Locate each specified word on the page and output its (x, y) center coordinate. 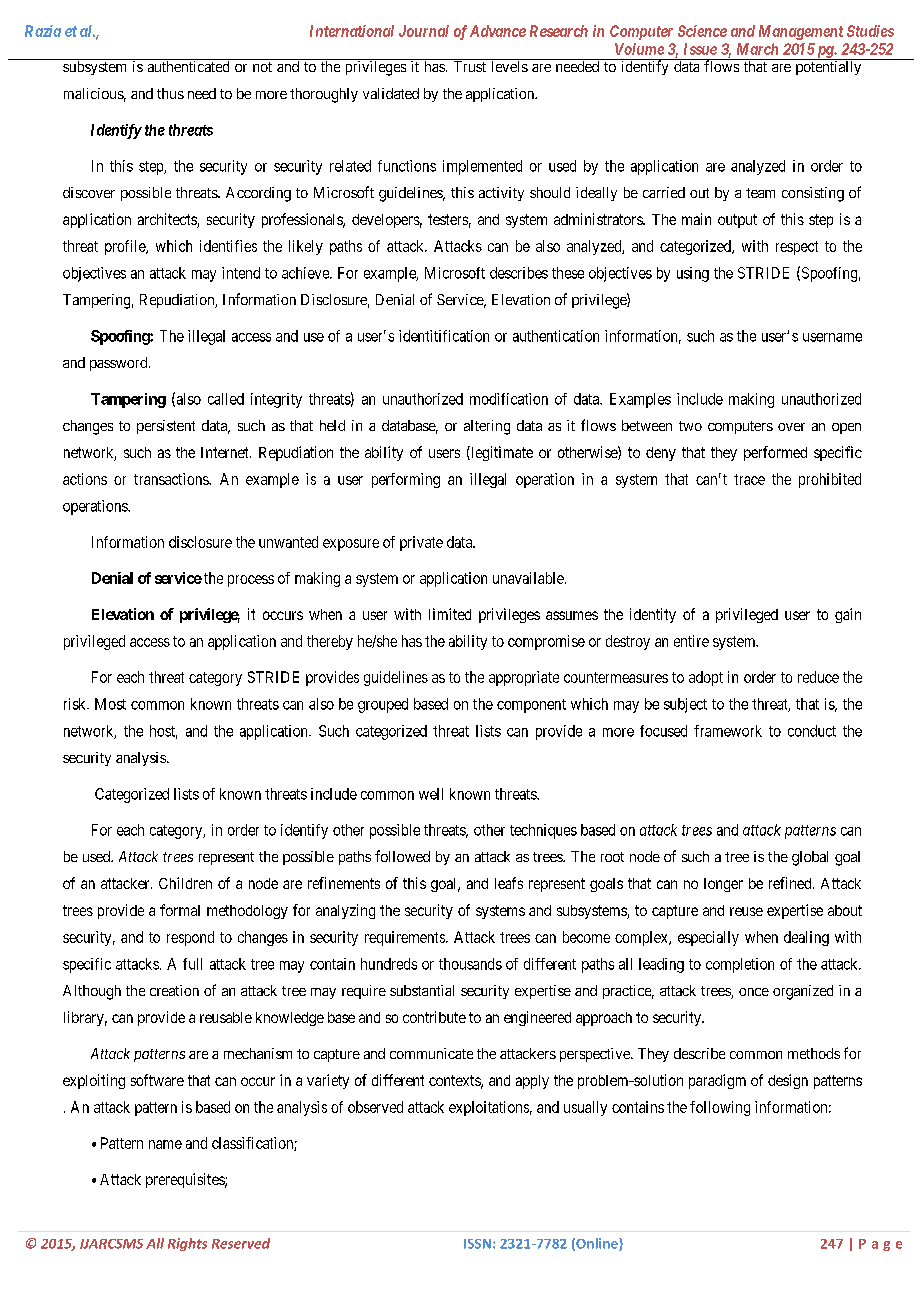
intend (241, 273)
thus (170, 93)
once (754, 992)
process (251, 581)
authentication (556, 336)
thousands (470, 964)
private (421, 543)
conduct (812, 731)
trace (749, 479)
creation (174, 990)
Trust (470, 66)
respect (797, 248)
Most (110, 704)
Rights (187, 1244)
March (757, 49)
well (431, 794)
